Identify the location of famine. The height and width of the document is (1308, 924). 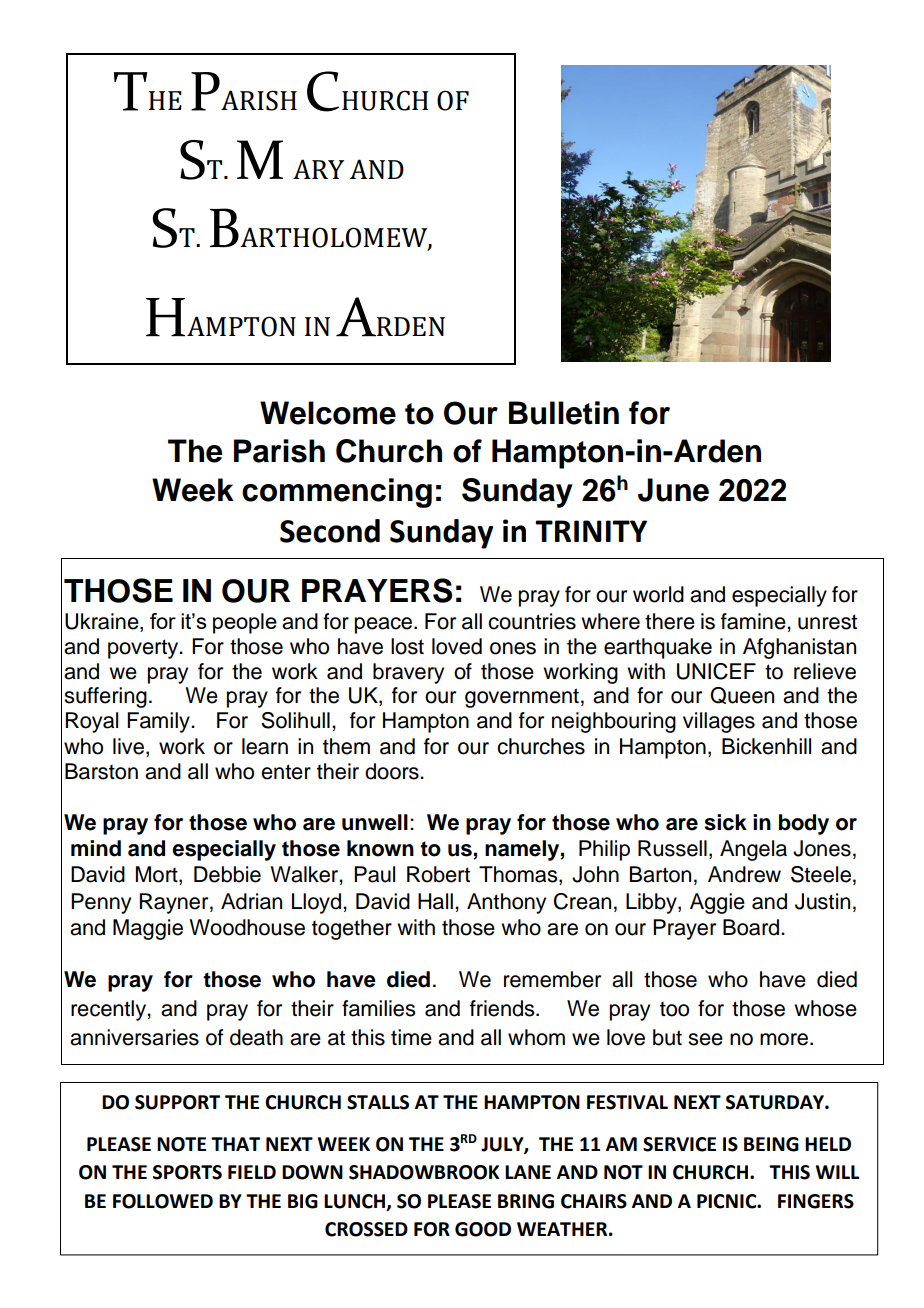
(754, 621).
